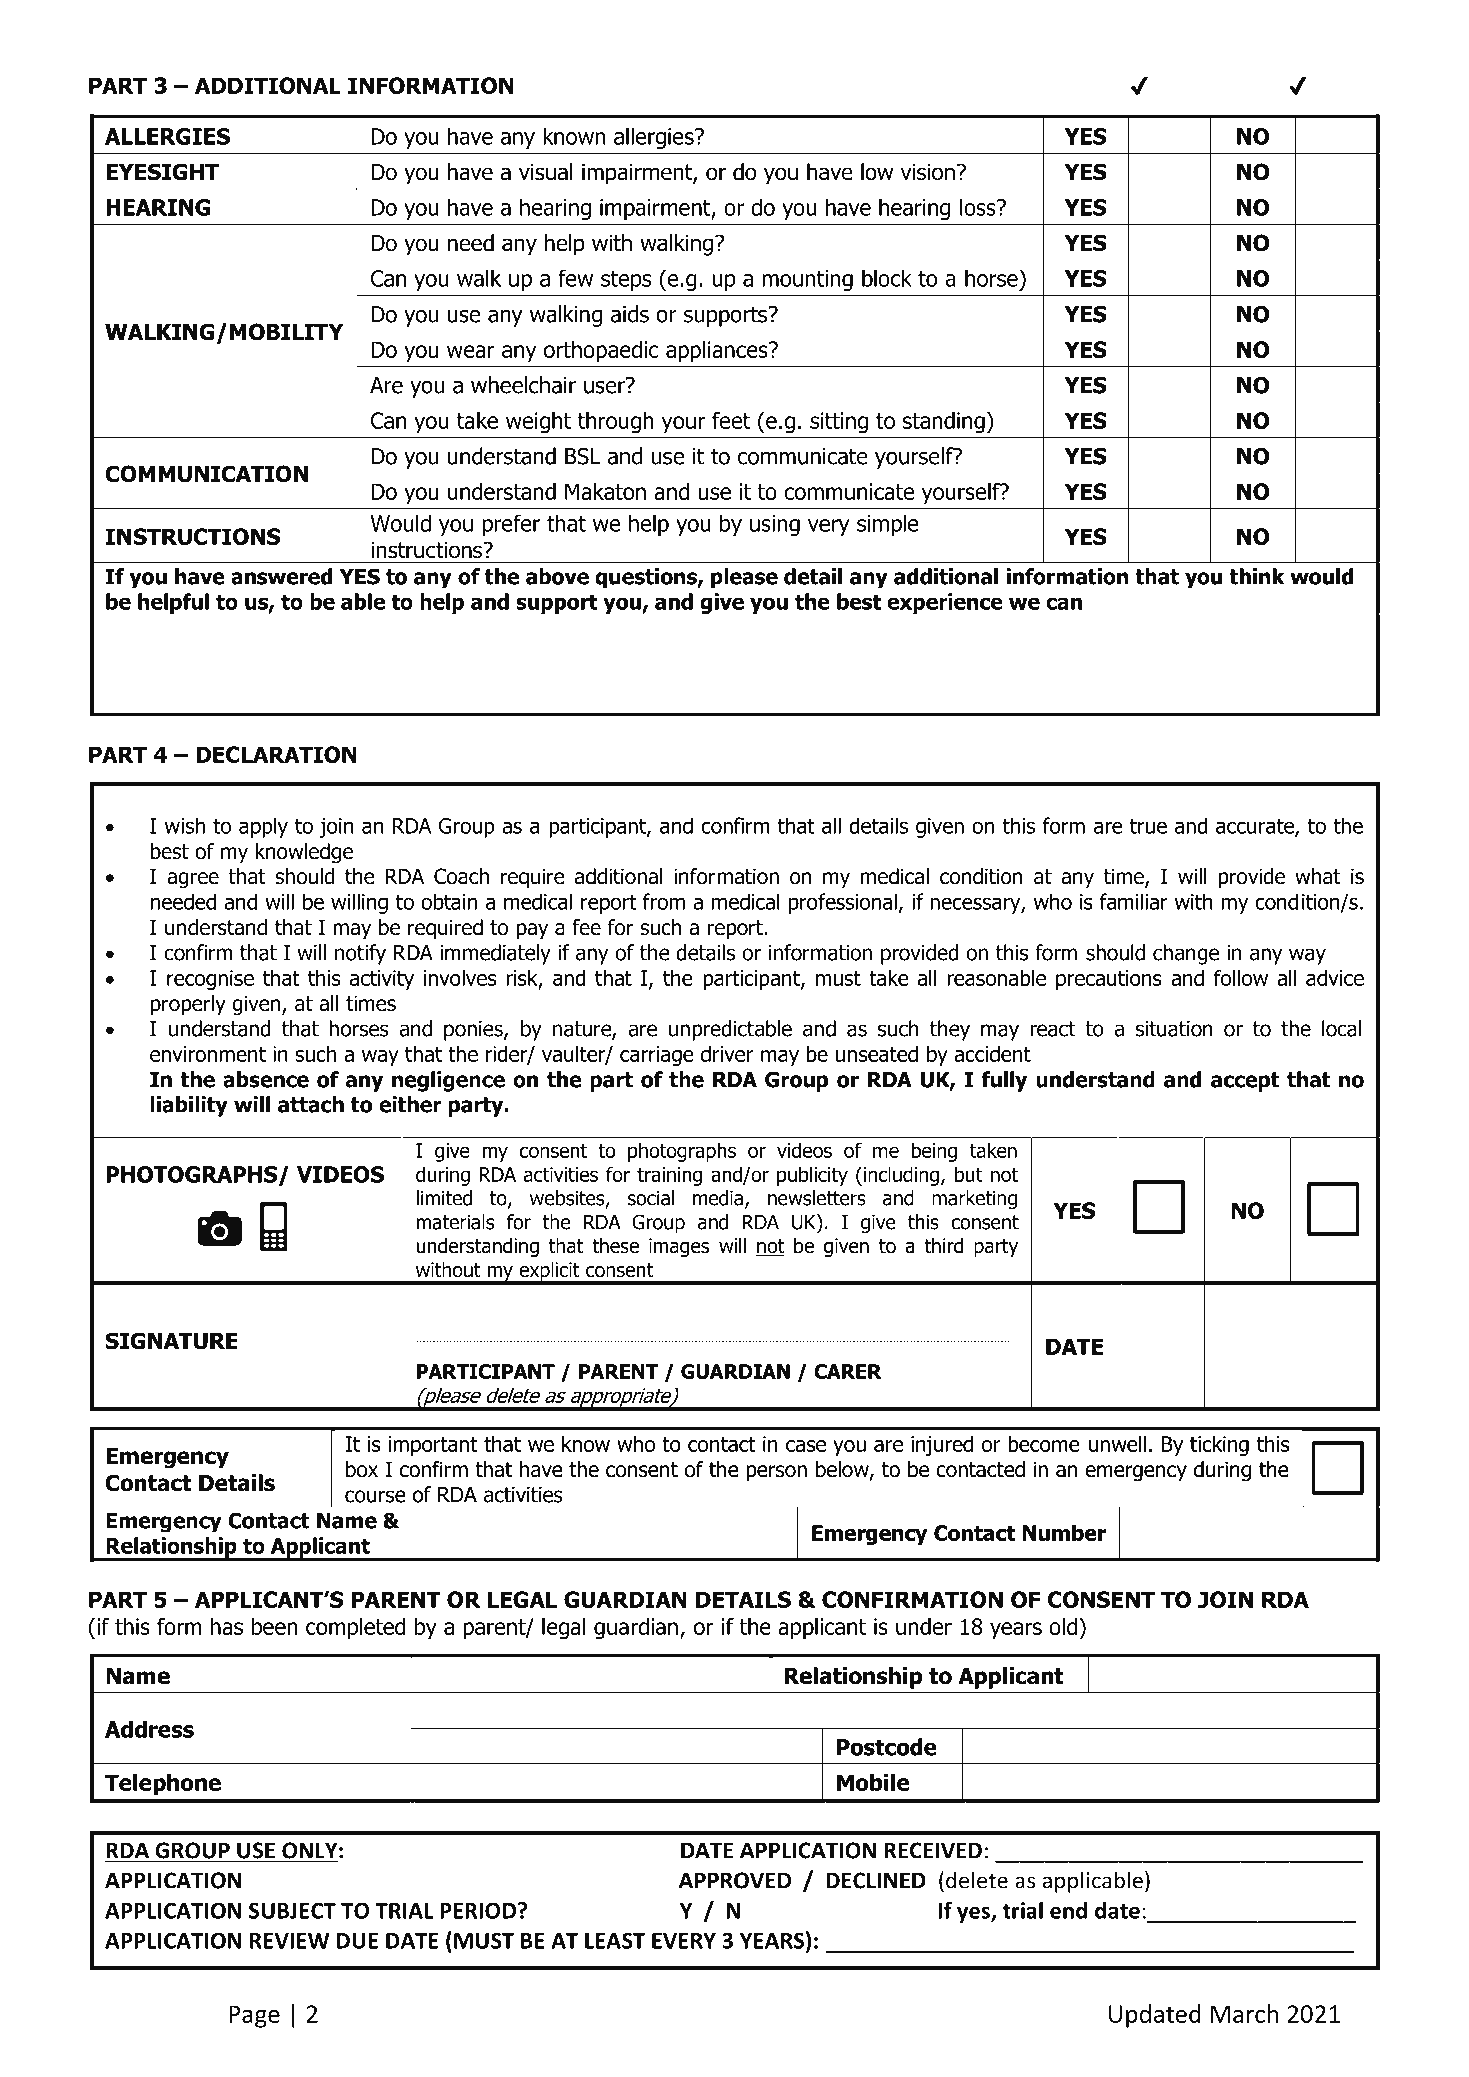 Image resolution: width=1469 pixels, height=2077 pixels. Describe the element at coordinates (1219, 1445) in the image. I see `ticking` at that location.
